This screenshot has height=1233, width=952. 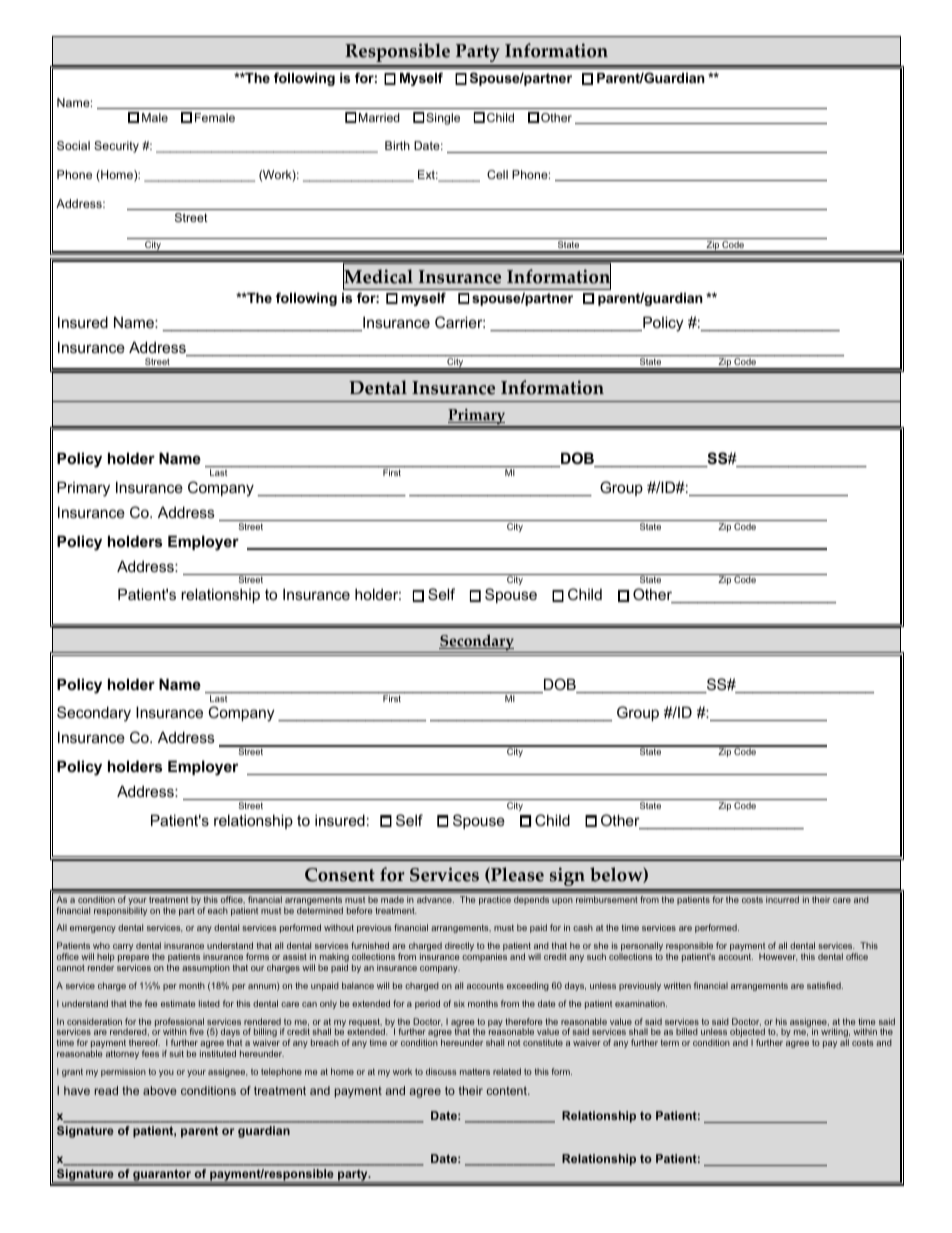 What do you see at coordinates (497, 174) in the screenshot?
I see `Cell` at bounding box center [497, 174].
